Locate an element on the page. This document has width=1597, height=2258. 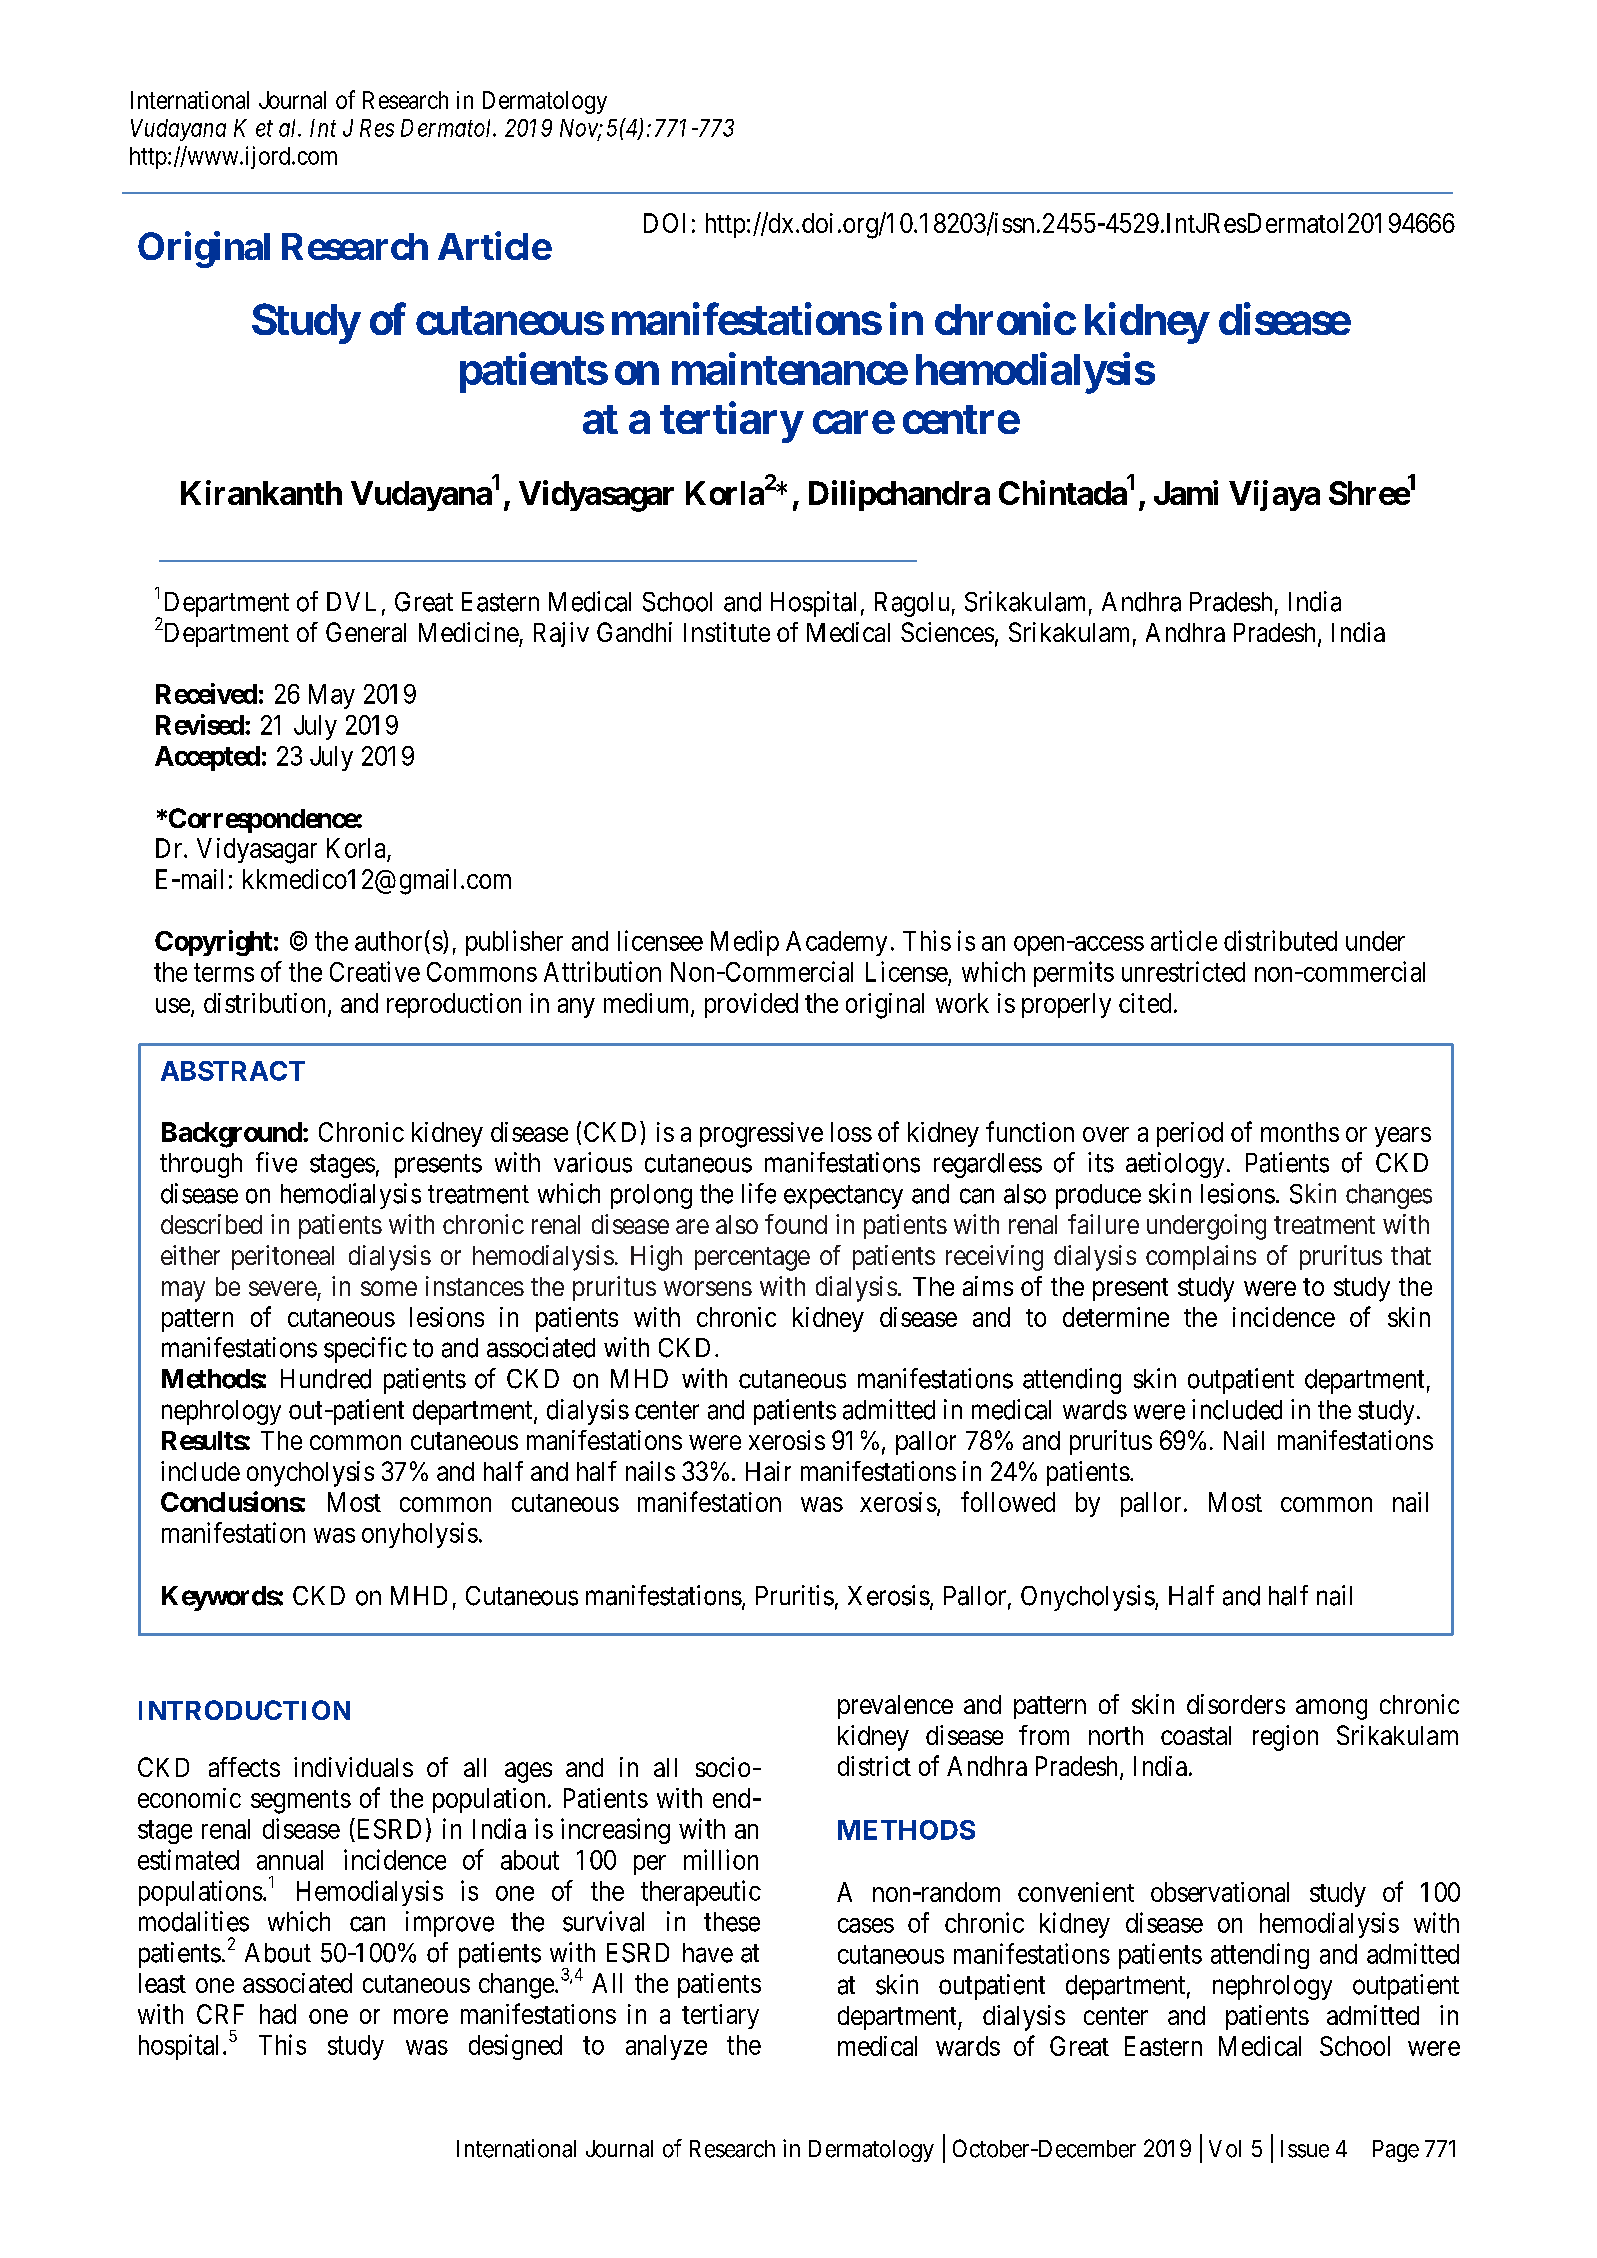
Vol is located at coordinates (1225, 2149).
